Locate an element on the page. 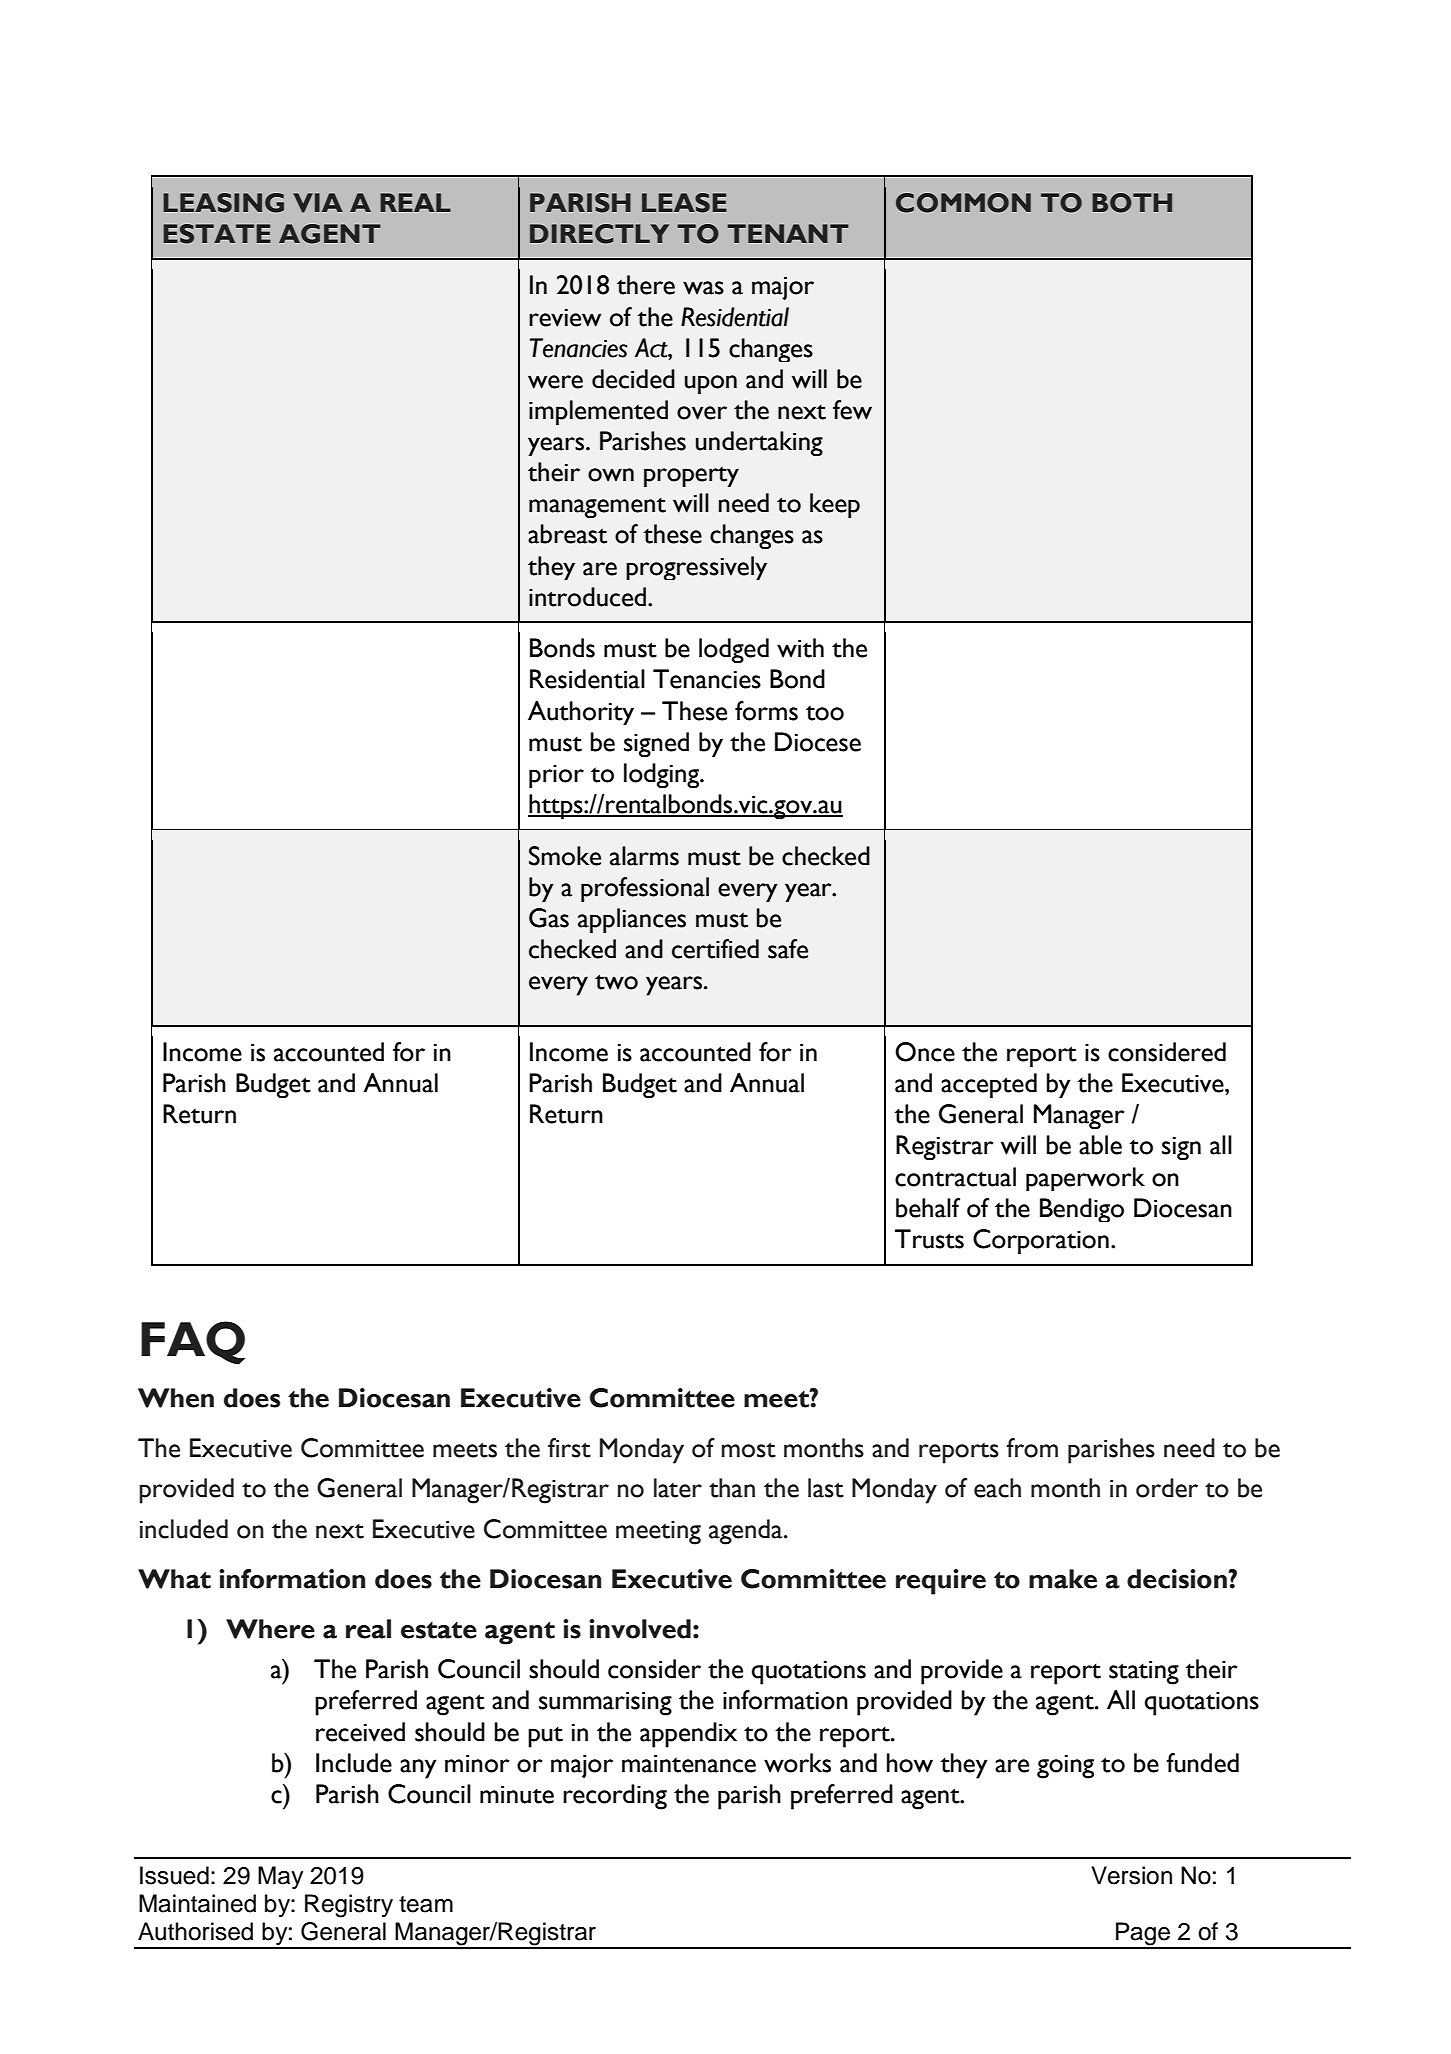  two is located at coordinates (616, 982).
